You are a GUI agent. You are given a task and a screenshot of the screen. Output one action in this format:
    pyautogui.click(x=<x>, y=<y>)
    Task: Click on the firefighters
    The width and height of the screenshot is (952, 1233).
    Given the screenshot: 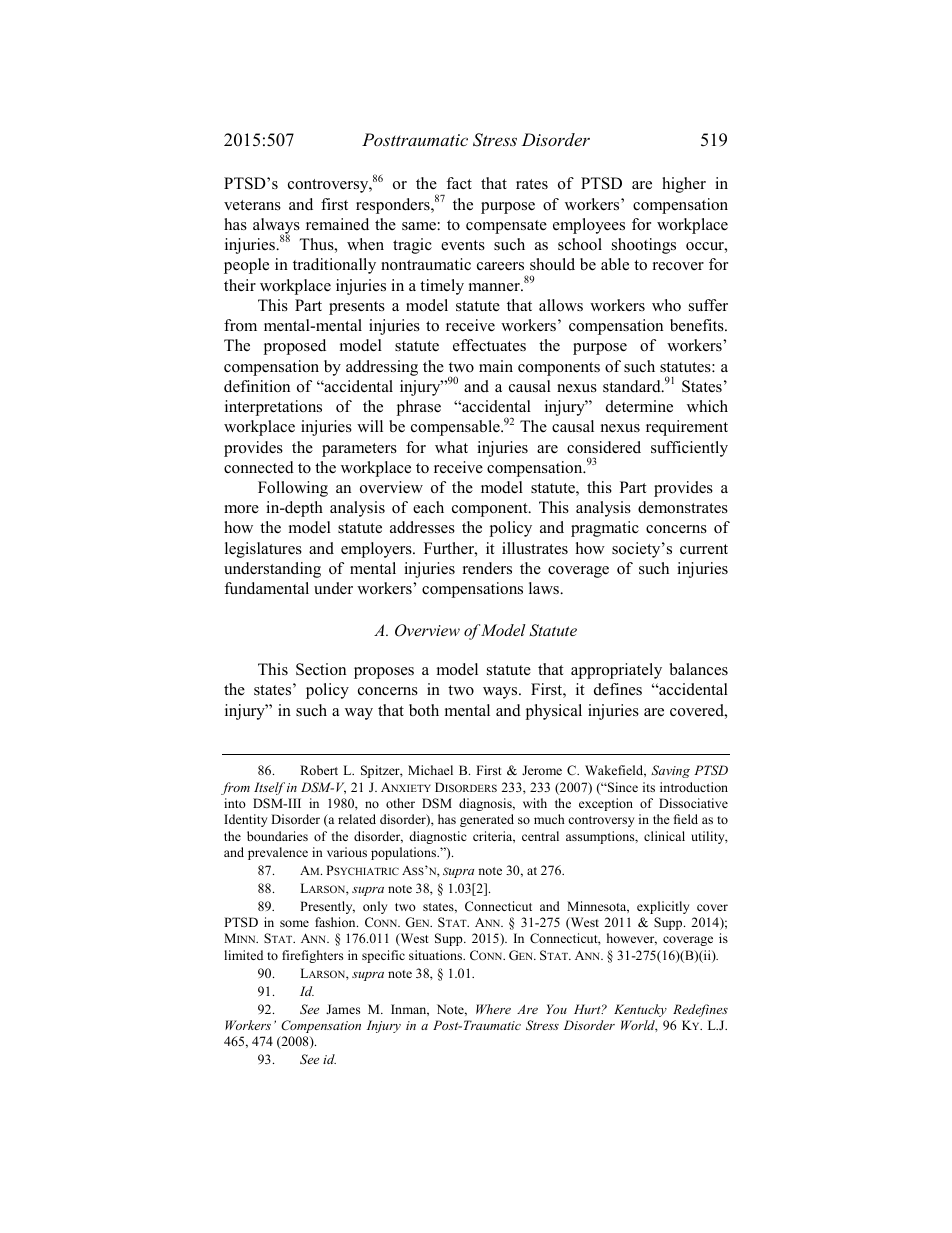 What is the action you would take?
    pyautogui.click(x=312, y=956)
